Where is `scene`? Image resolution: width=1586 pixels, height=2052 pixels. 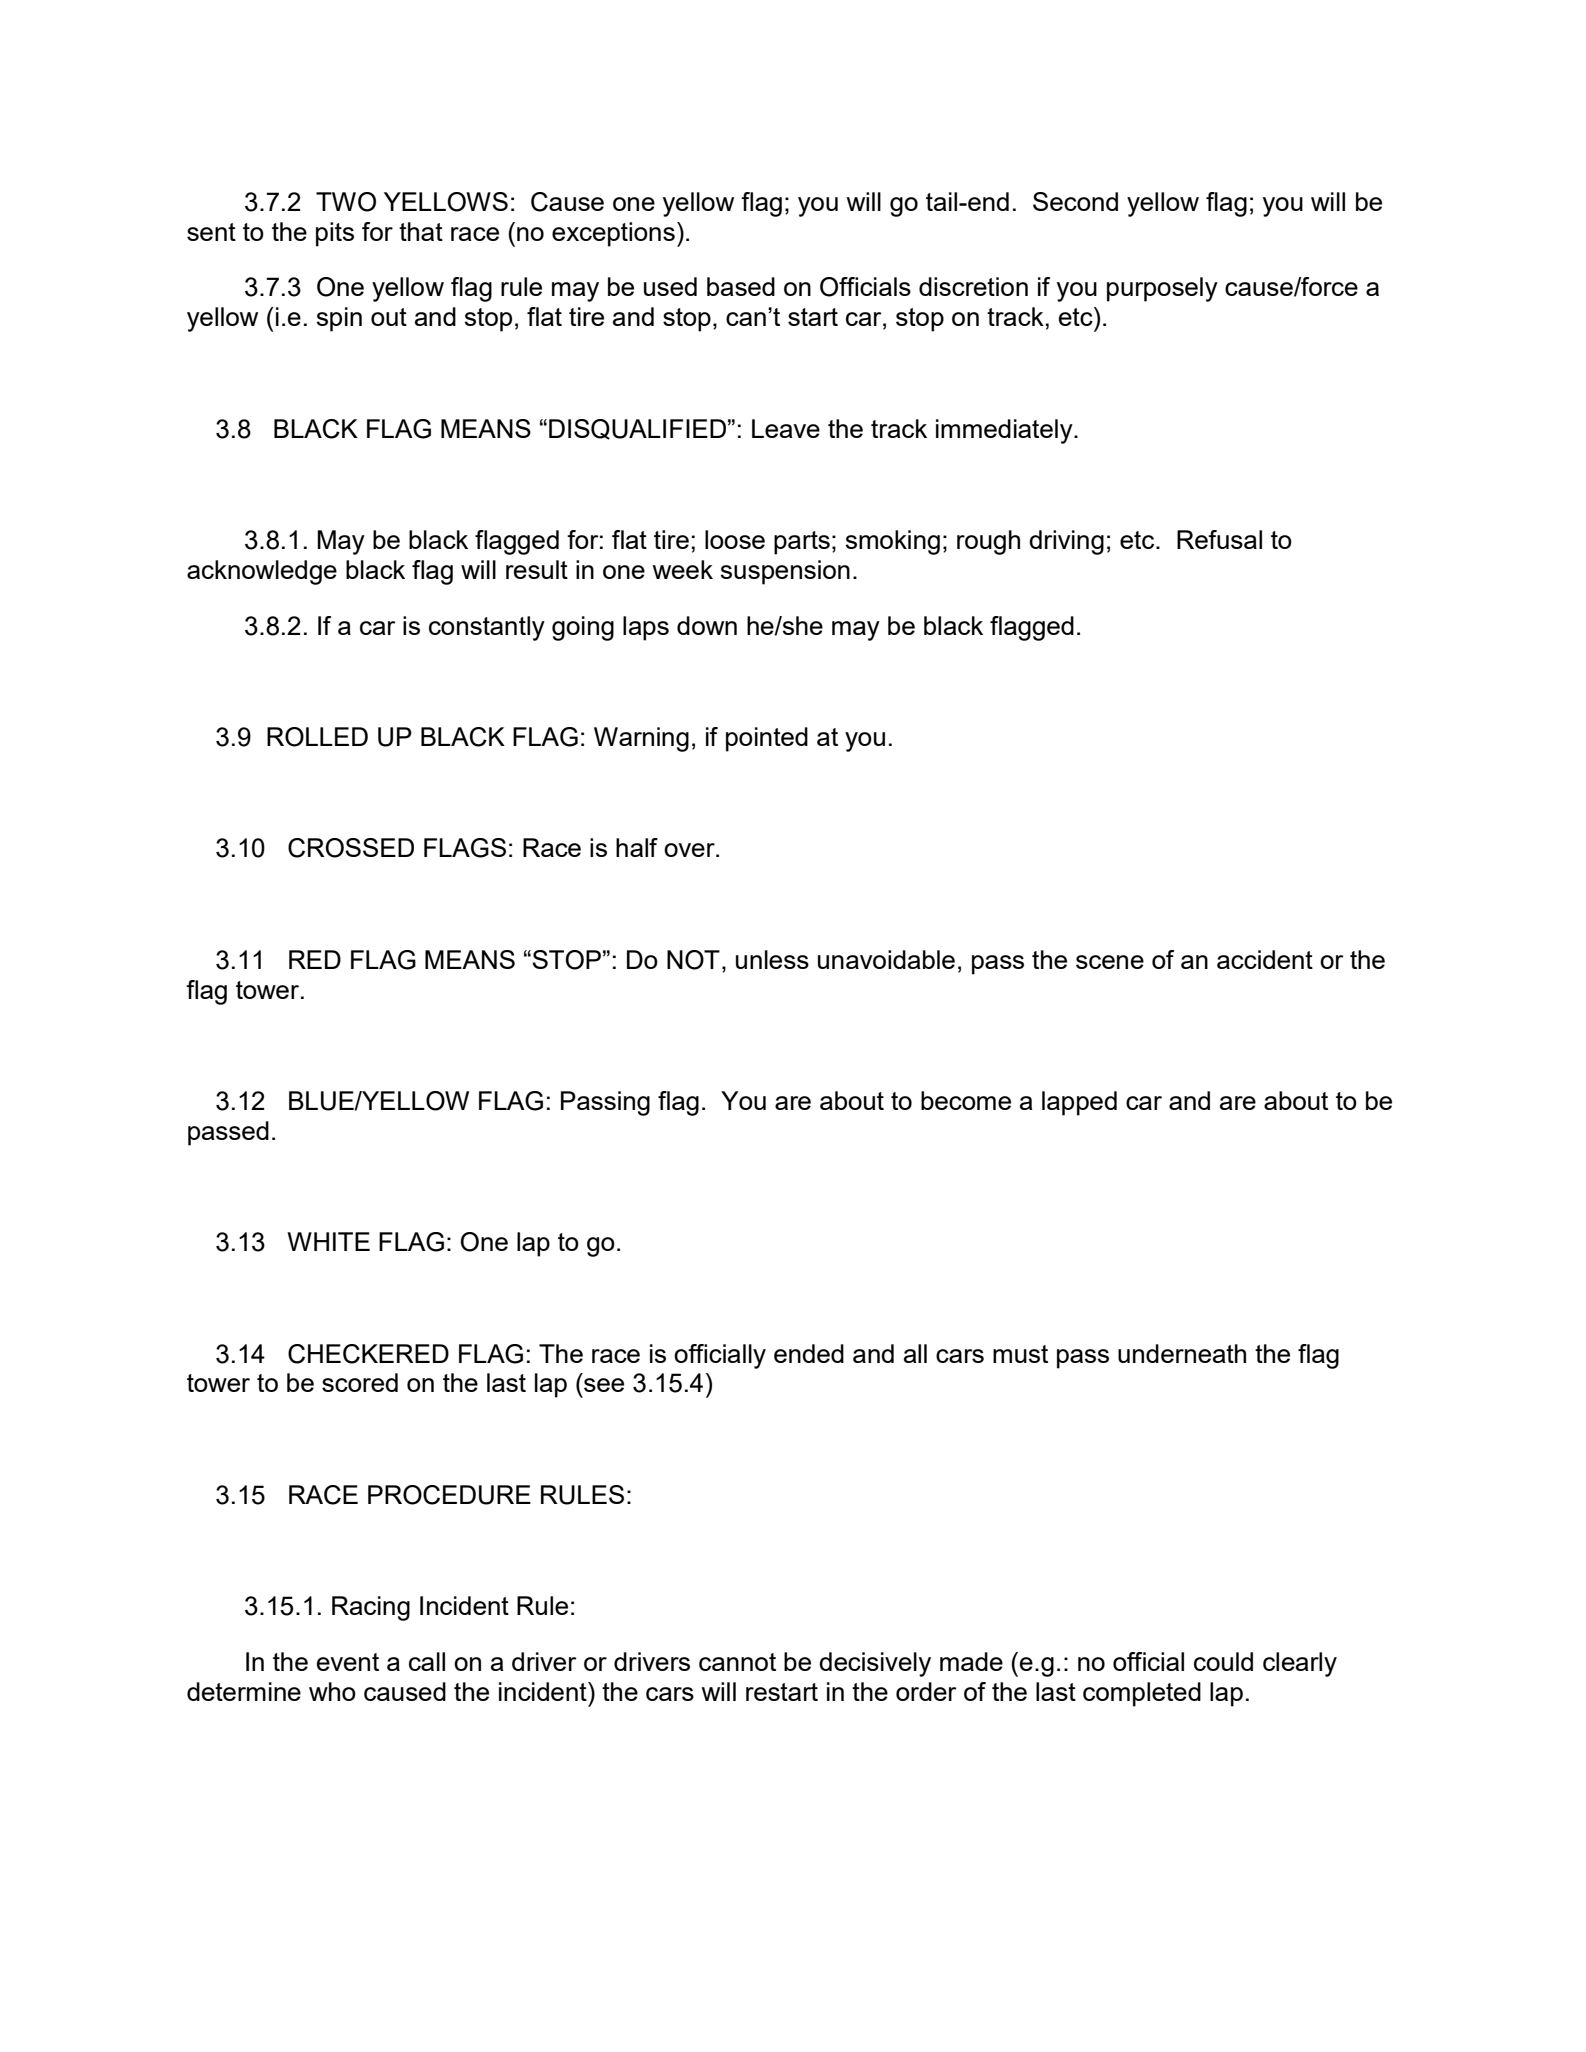
scene is located at coordinates (1110, 962).
